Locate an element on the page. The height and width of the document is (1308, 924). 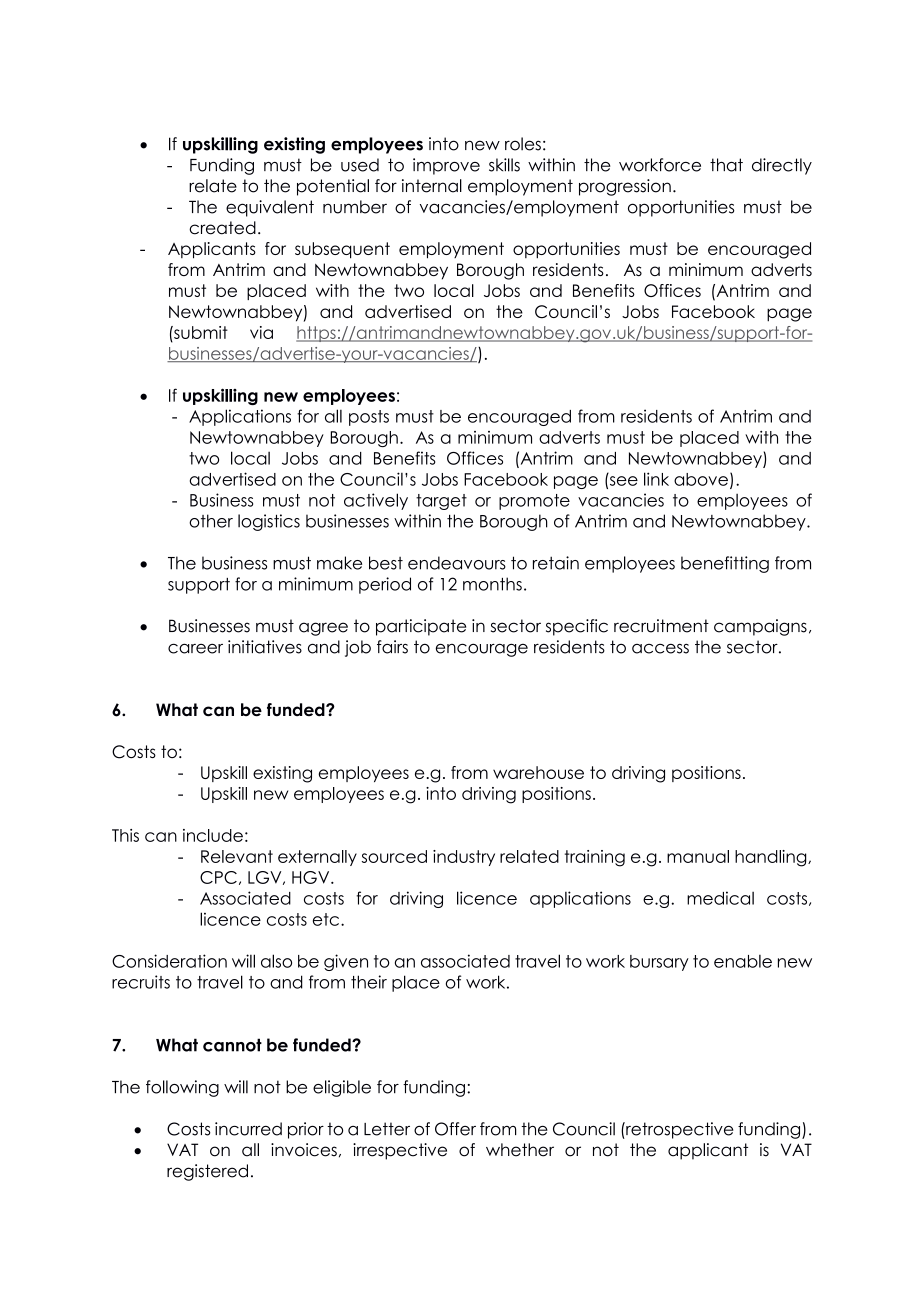
career is located at coordinates (195, 648).
